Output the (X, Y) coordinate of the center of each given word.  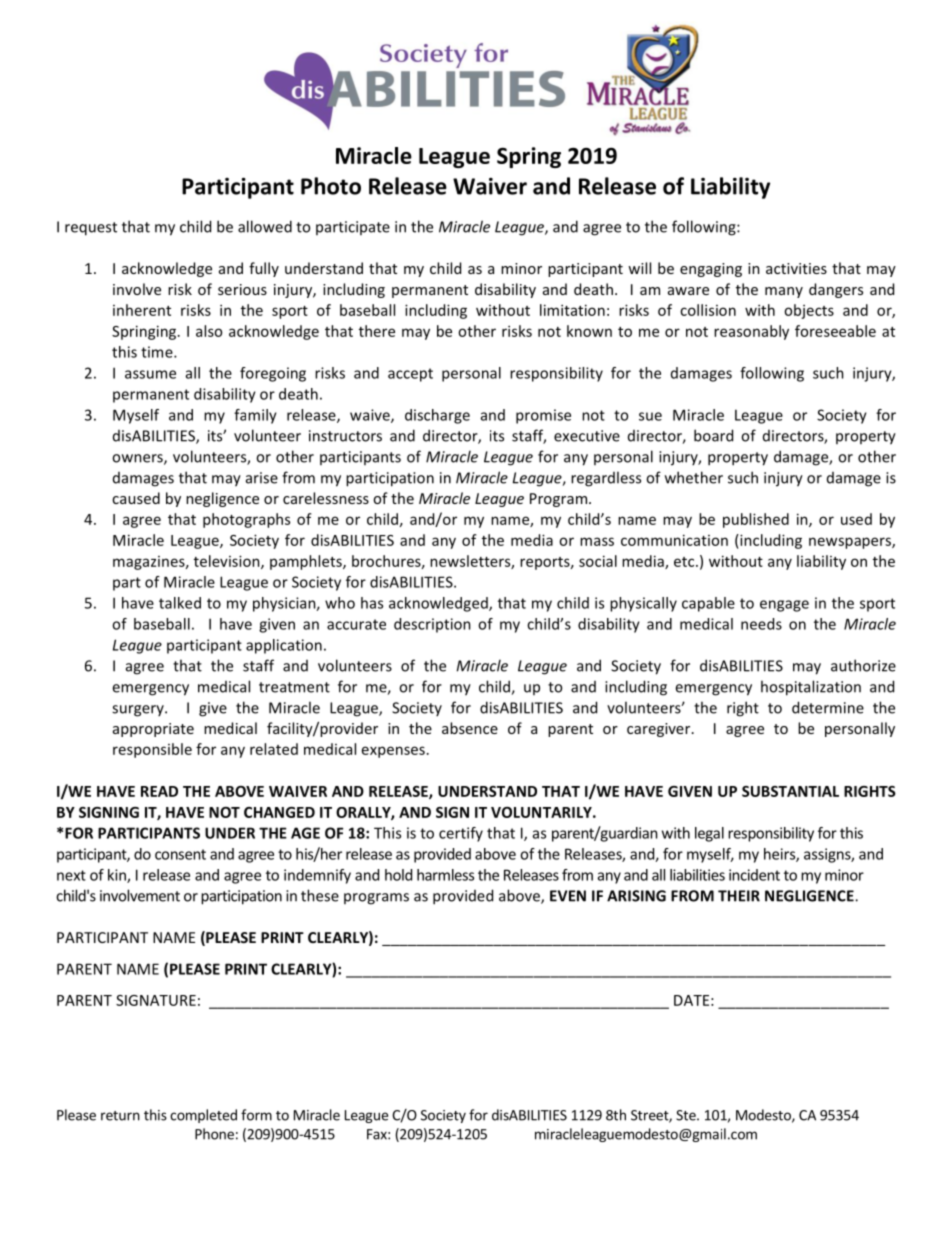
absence (470, 728)
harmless (445, 875)
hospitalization (811, 688)
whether (694, 477)
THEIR (739, 896)
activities (796, 268)
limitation (572, 310)
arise (262, 478)
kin (118, 876)
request (91, 229)
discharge (437, 416)
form (256, 1115)
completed (203, 1116)
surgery (139, 711)
